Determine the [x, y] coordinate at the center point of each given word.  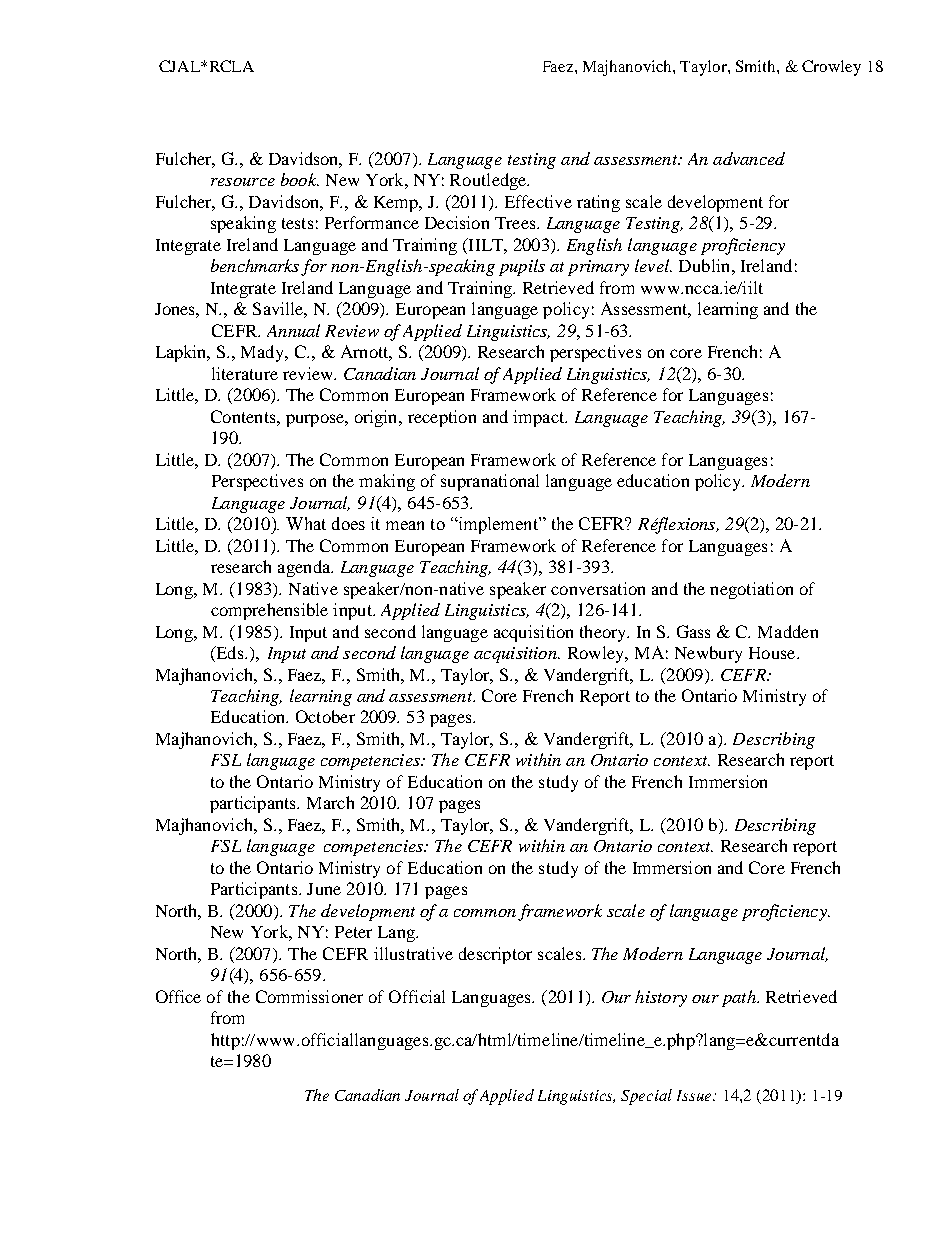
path [740, 998]
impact [540, 418]
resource [243, 182]
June [324, 889]
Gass [693, 631]
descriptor [495, 955]
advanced [749, 158]
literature [245, 373]
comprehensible [269, 611]
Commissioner [309, 996]
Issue [695, 1095]
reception [442, 418]
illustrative [413, 953]
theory [604, 633]
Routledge [489, 181]
